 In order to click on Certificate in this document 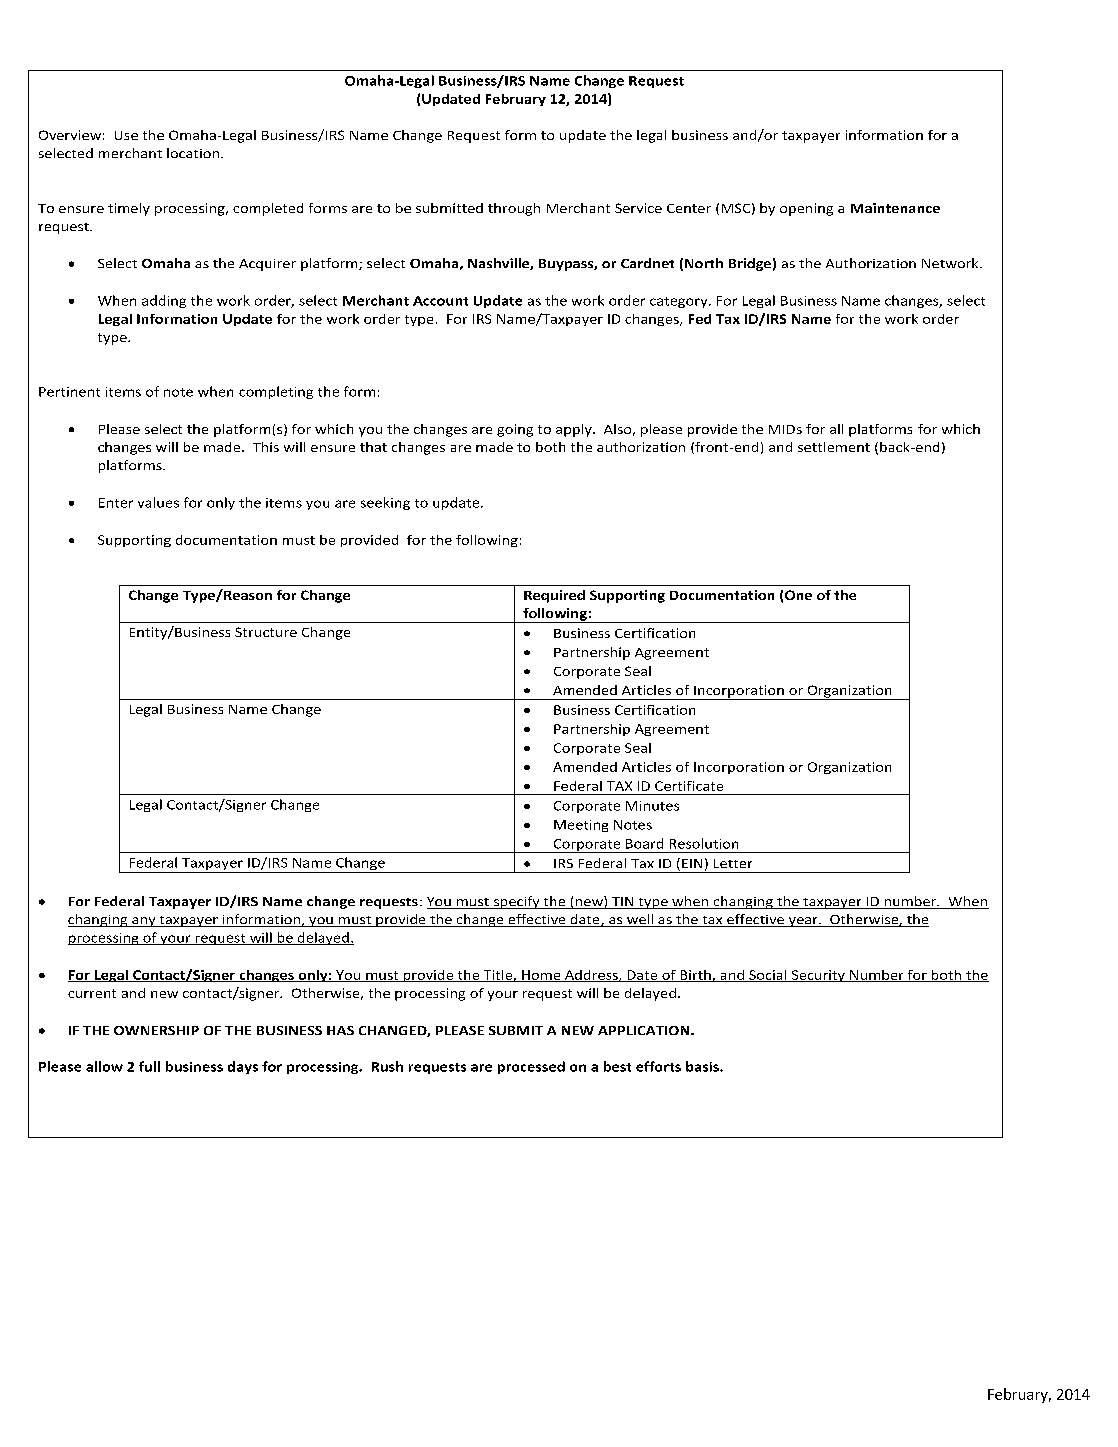, I will do `click(689, 786)`.
